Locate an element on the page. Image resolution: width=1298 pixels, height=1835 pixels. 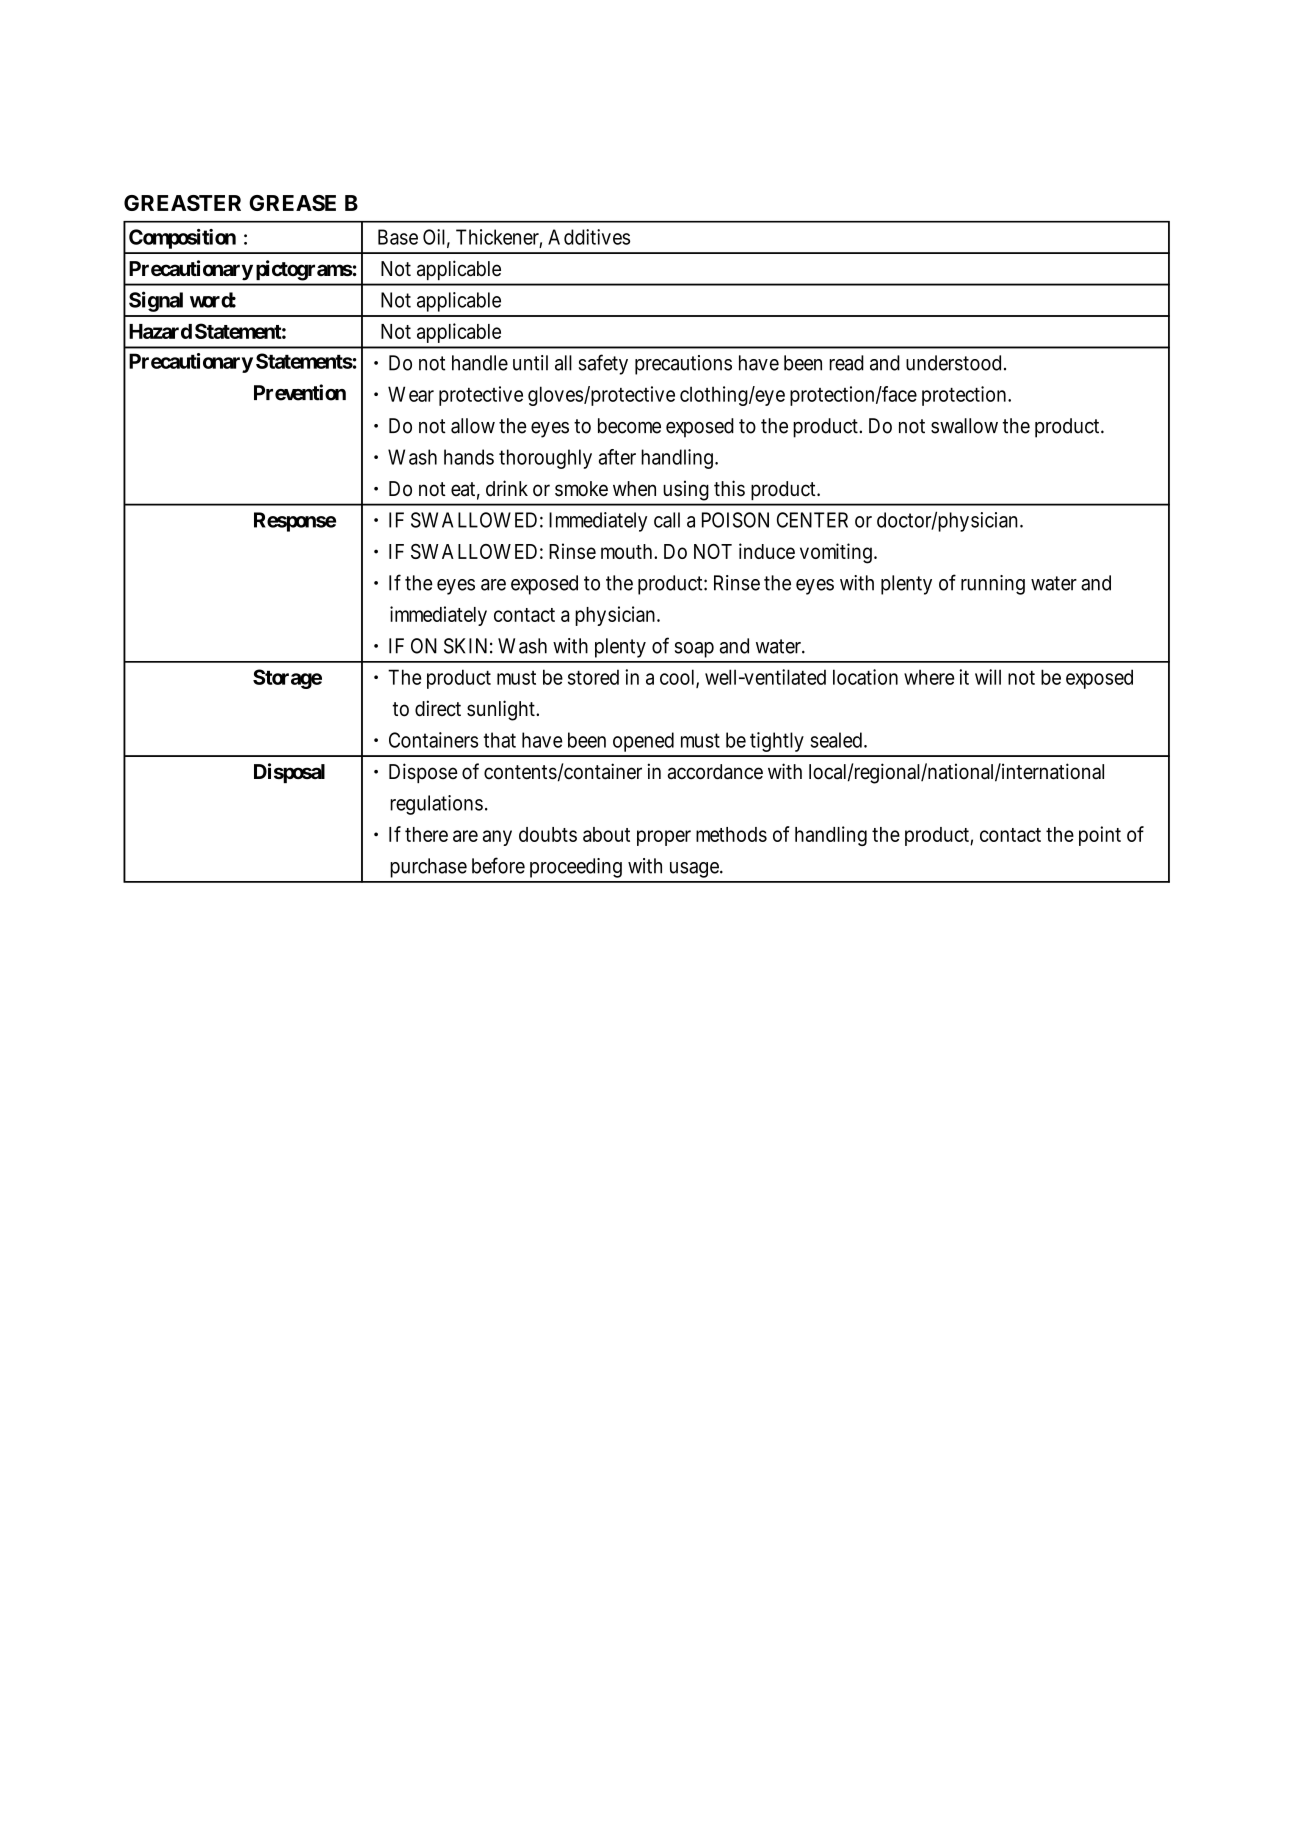
understood is located at coordinates (953, 363).
